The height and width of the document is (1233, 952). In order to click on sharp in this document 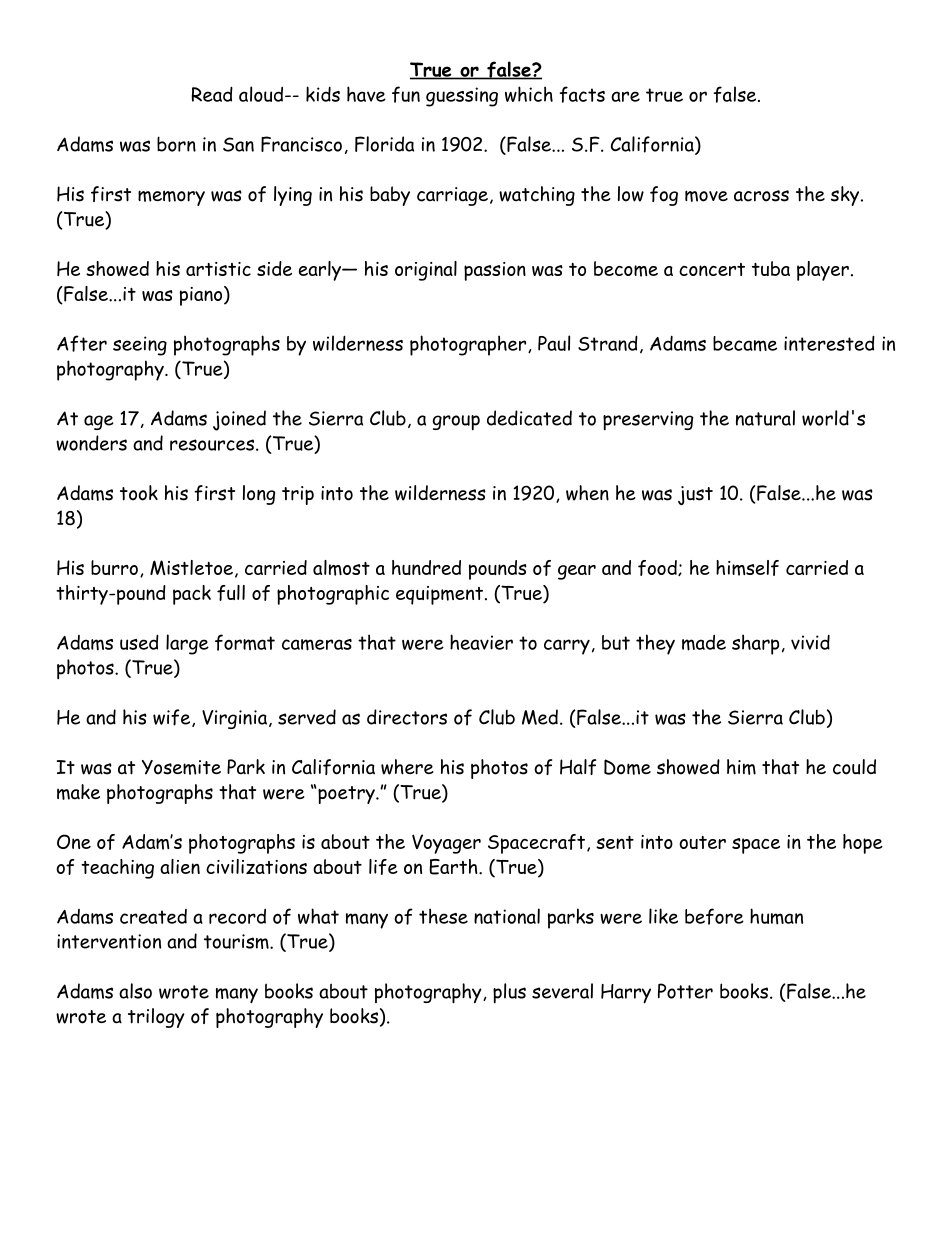, I will do `click(755, 644)`.
